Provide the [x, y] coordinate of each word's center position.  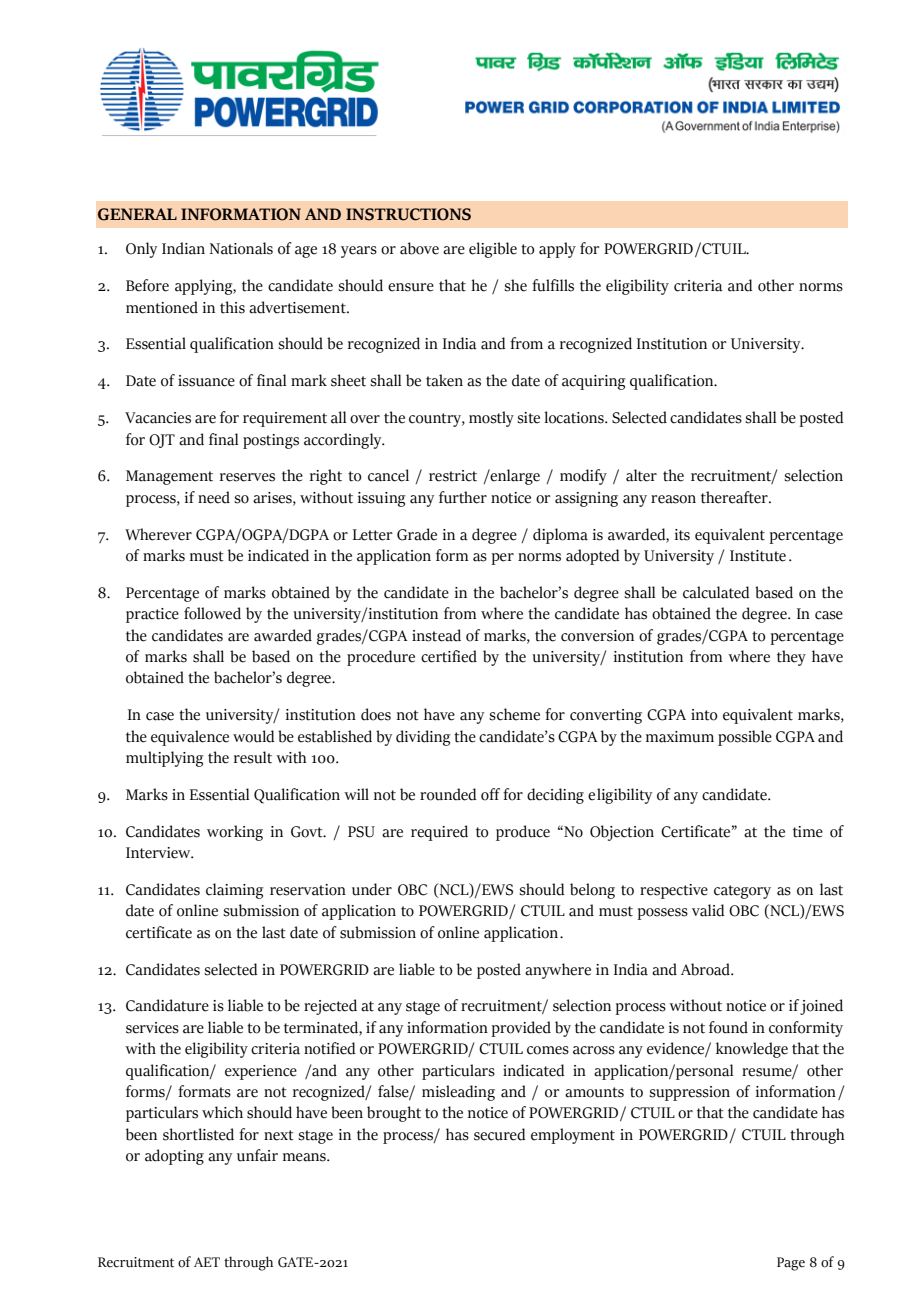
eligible [493, 250]
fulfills [553, 285]
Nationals [241, 248]
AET [207, 1262]
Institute [758, 556]
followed [212, 613]
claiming [234, 891]
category [742, 892]
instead [436, 635]
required [439, 833]
